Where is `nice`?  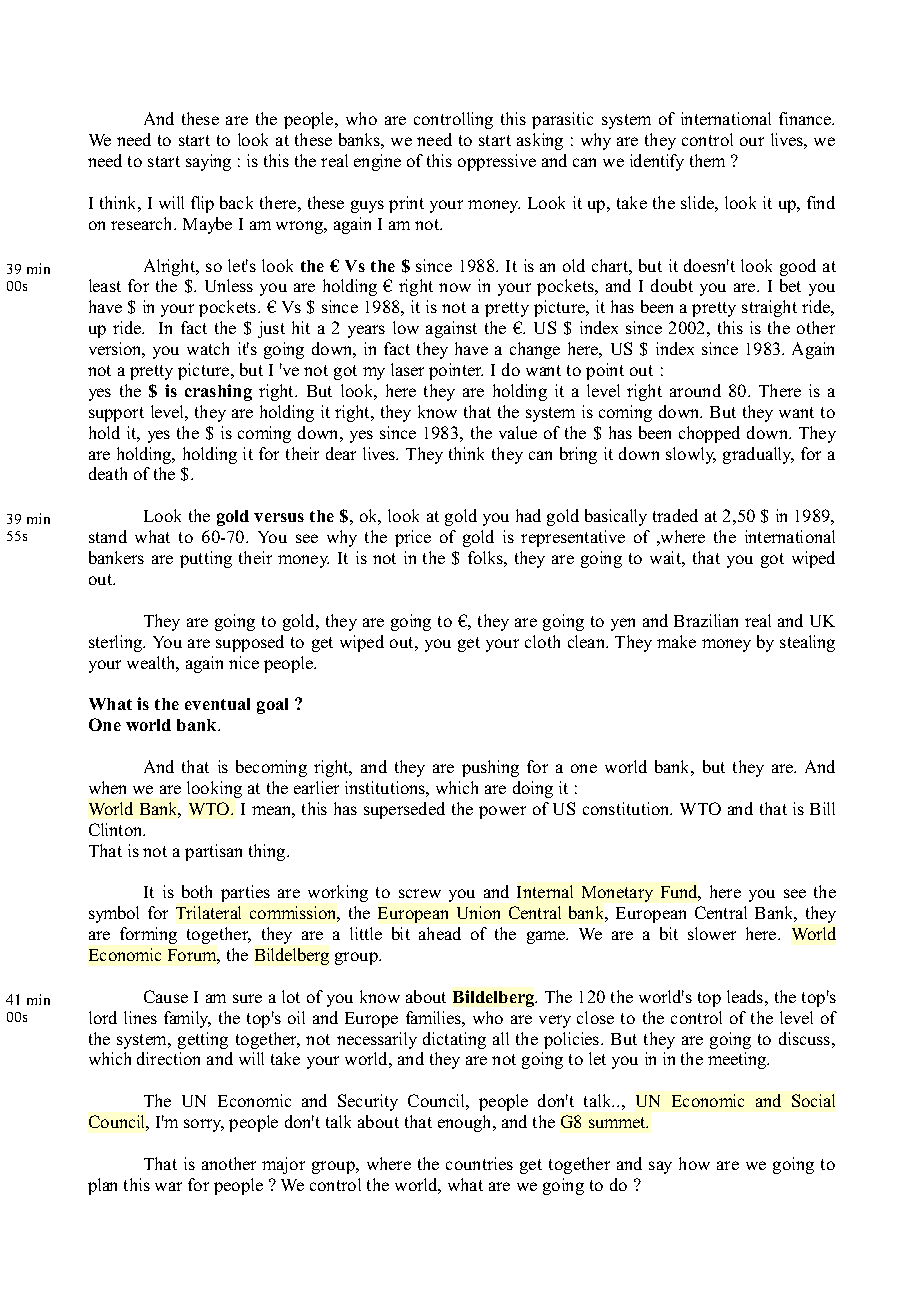
nice is located at coordinates (244, 662).
